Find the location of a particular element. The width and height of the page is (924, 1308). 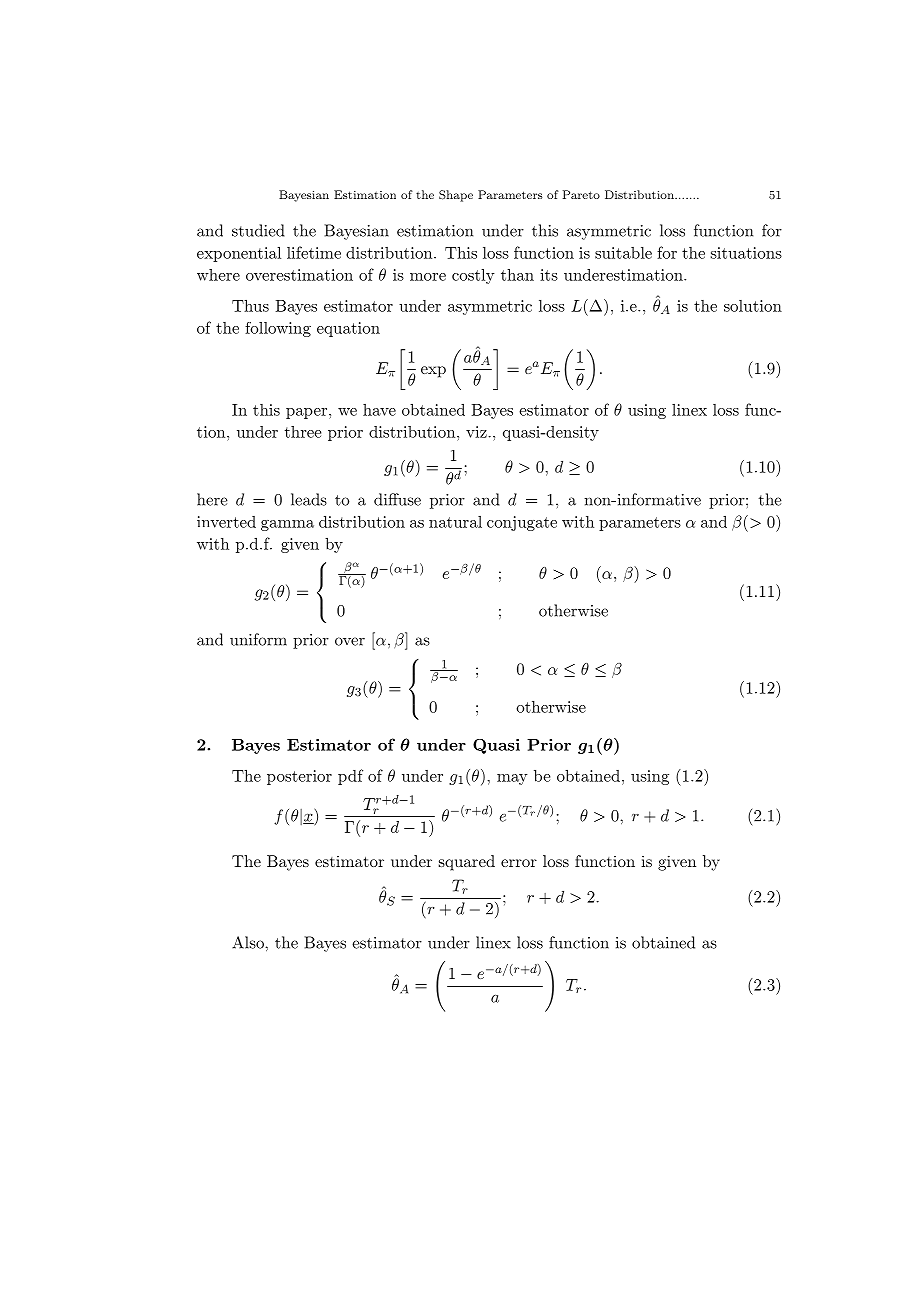

Pareto is located at coordinates (581, 194).
